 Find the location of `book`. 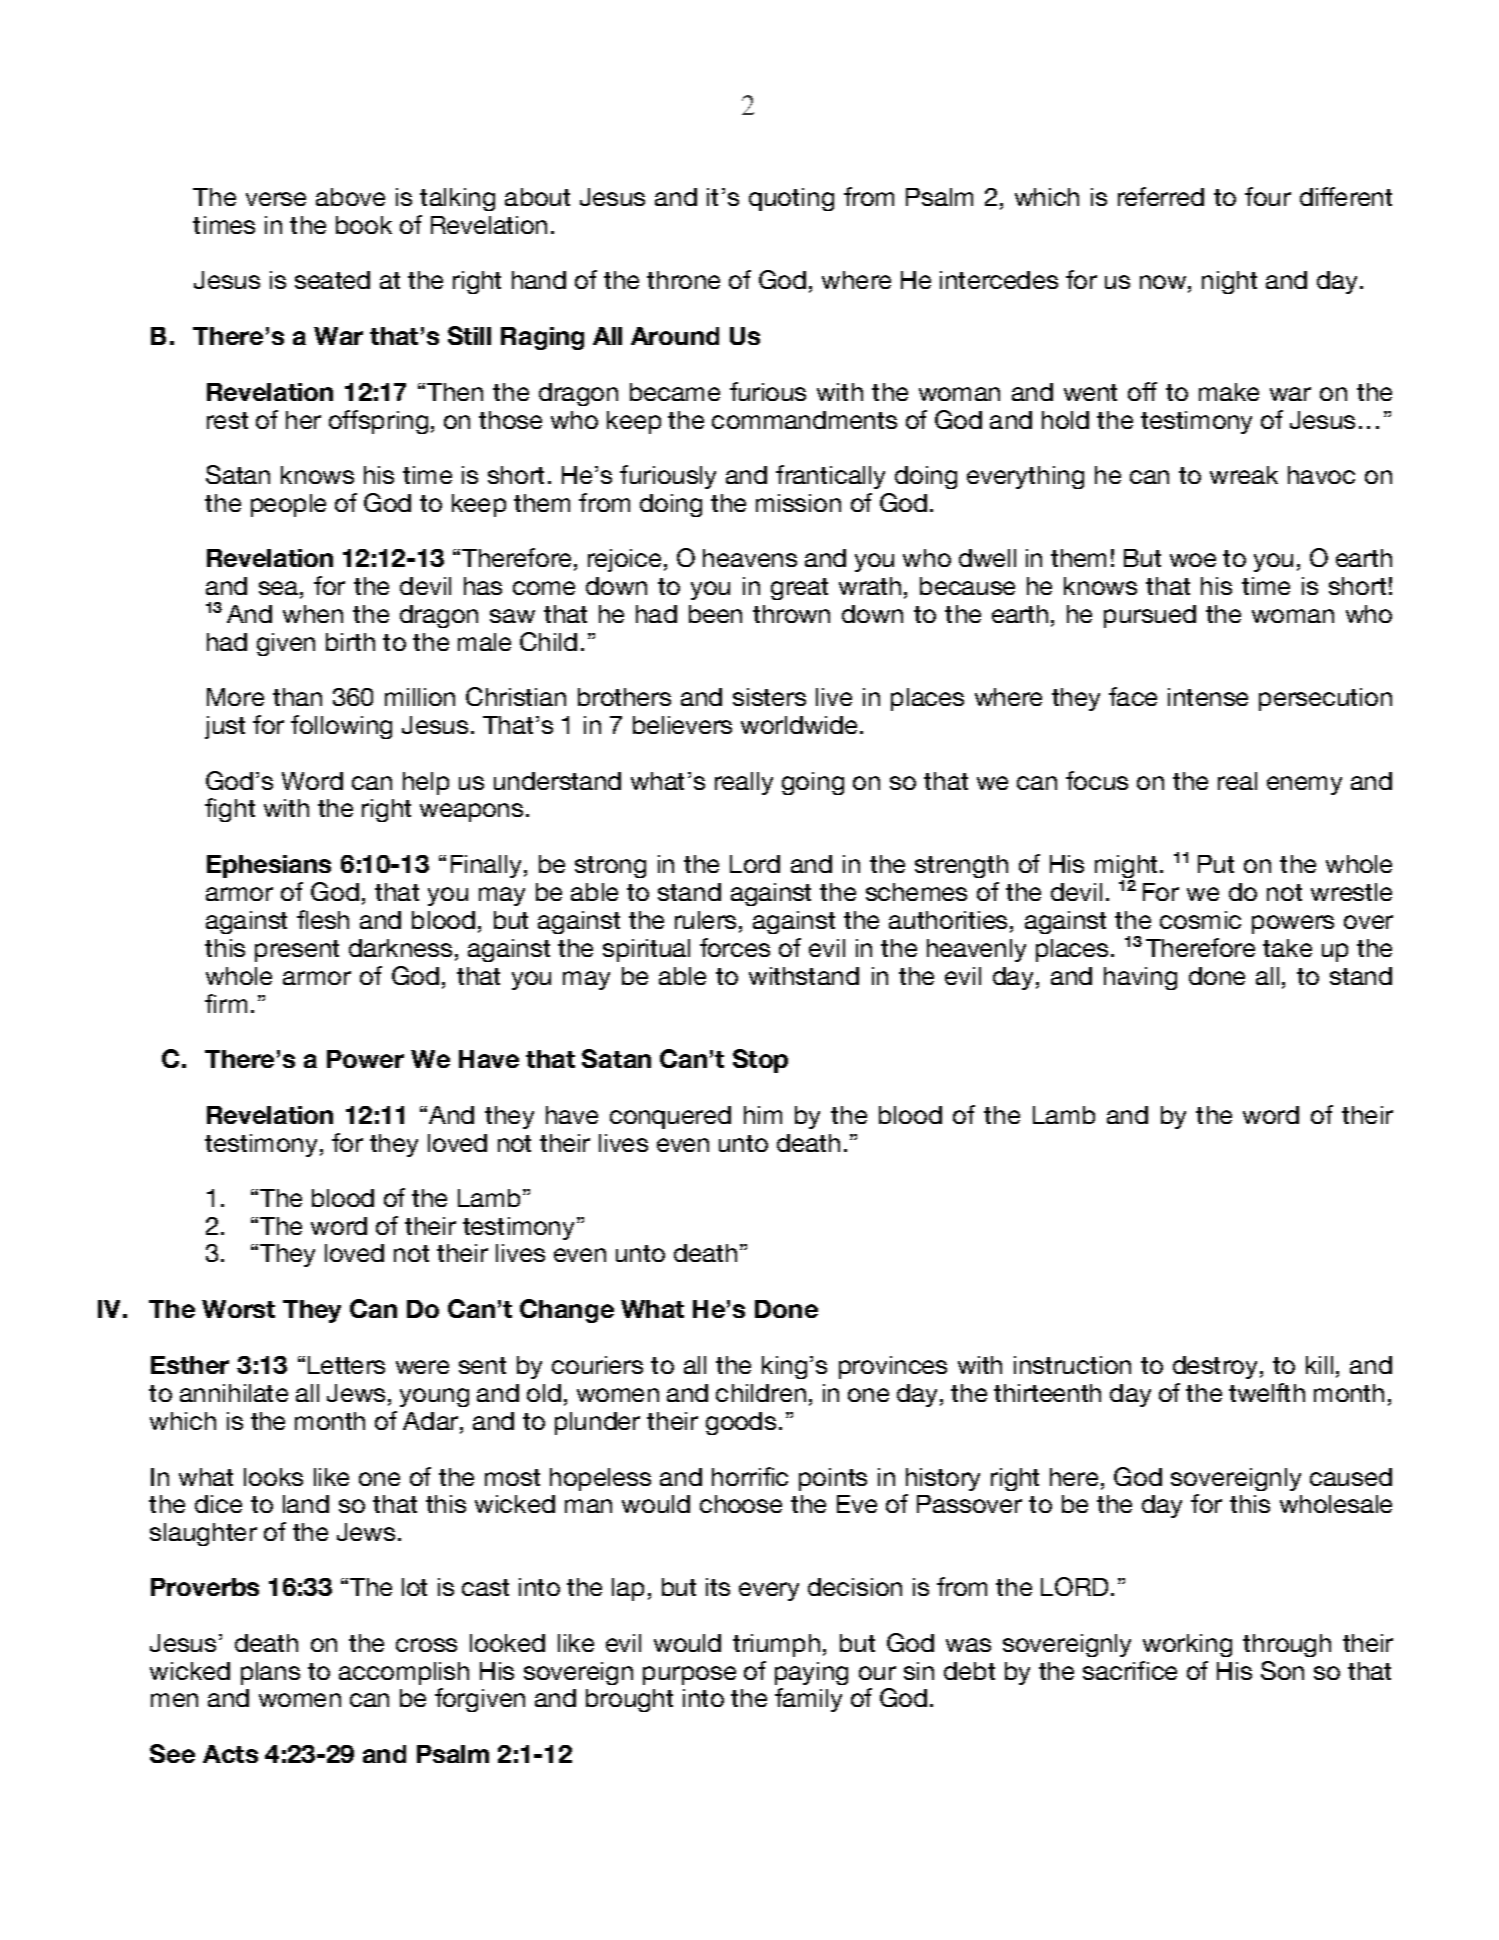

book is located at coordinates (364, 225).
